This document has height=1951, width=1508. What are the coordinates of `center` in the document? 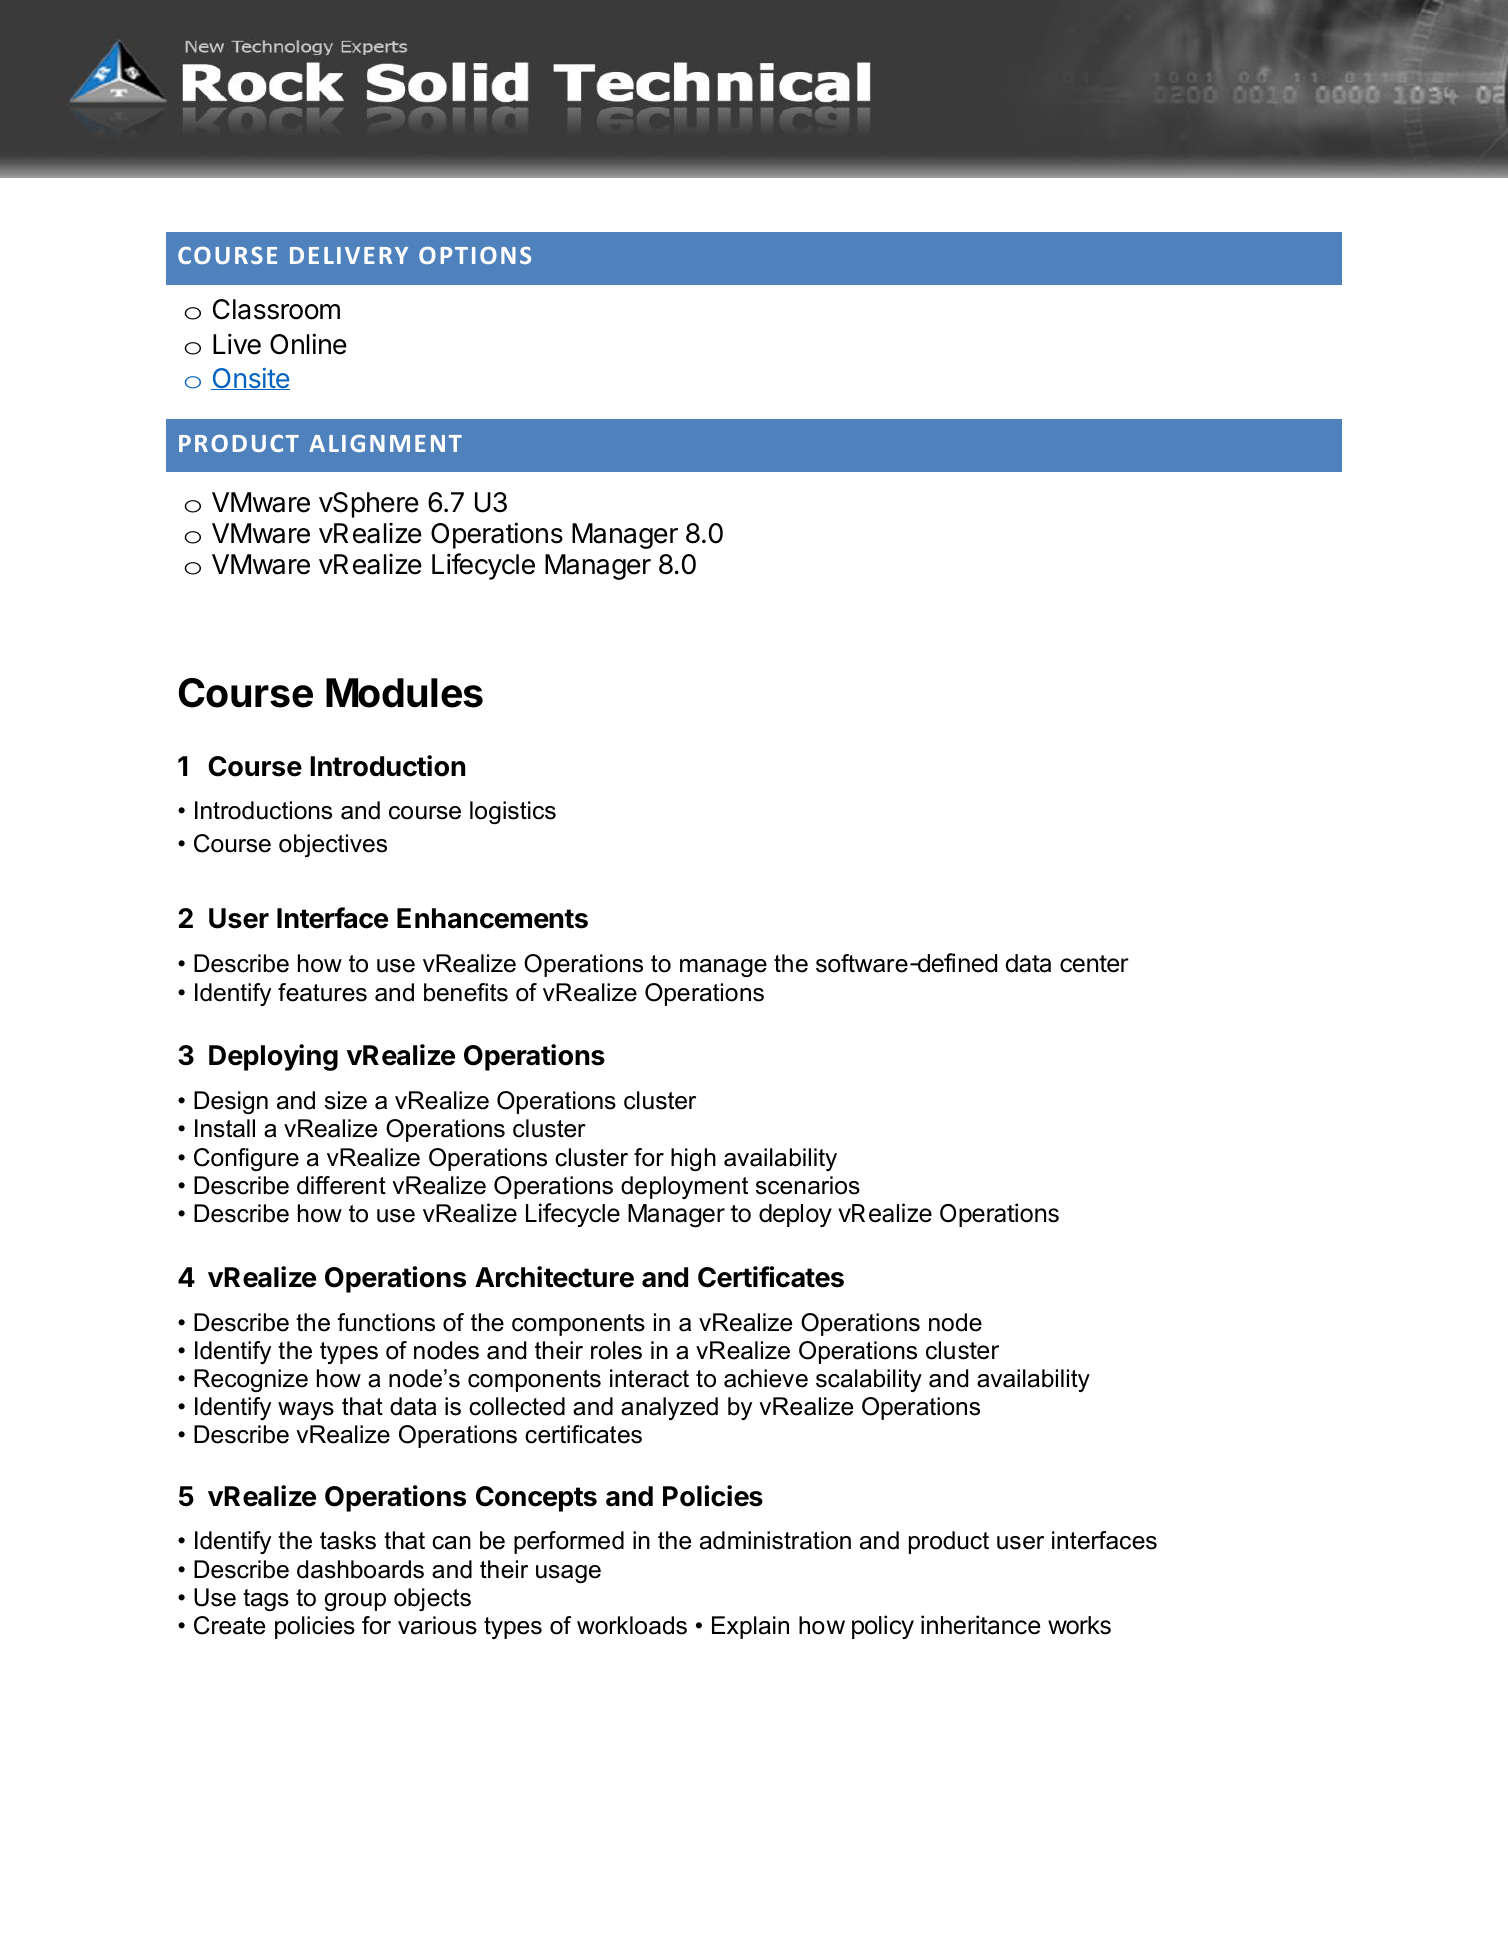 It's located at (1094, 964).
